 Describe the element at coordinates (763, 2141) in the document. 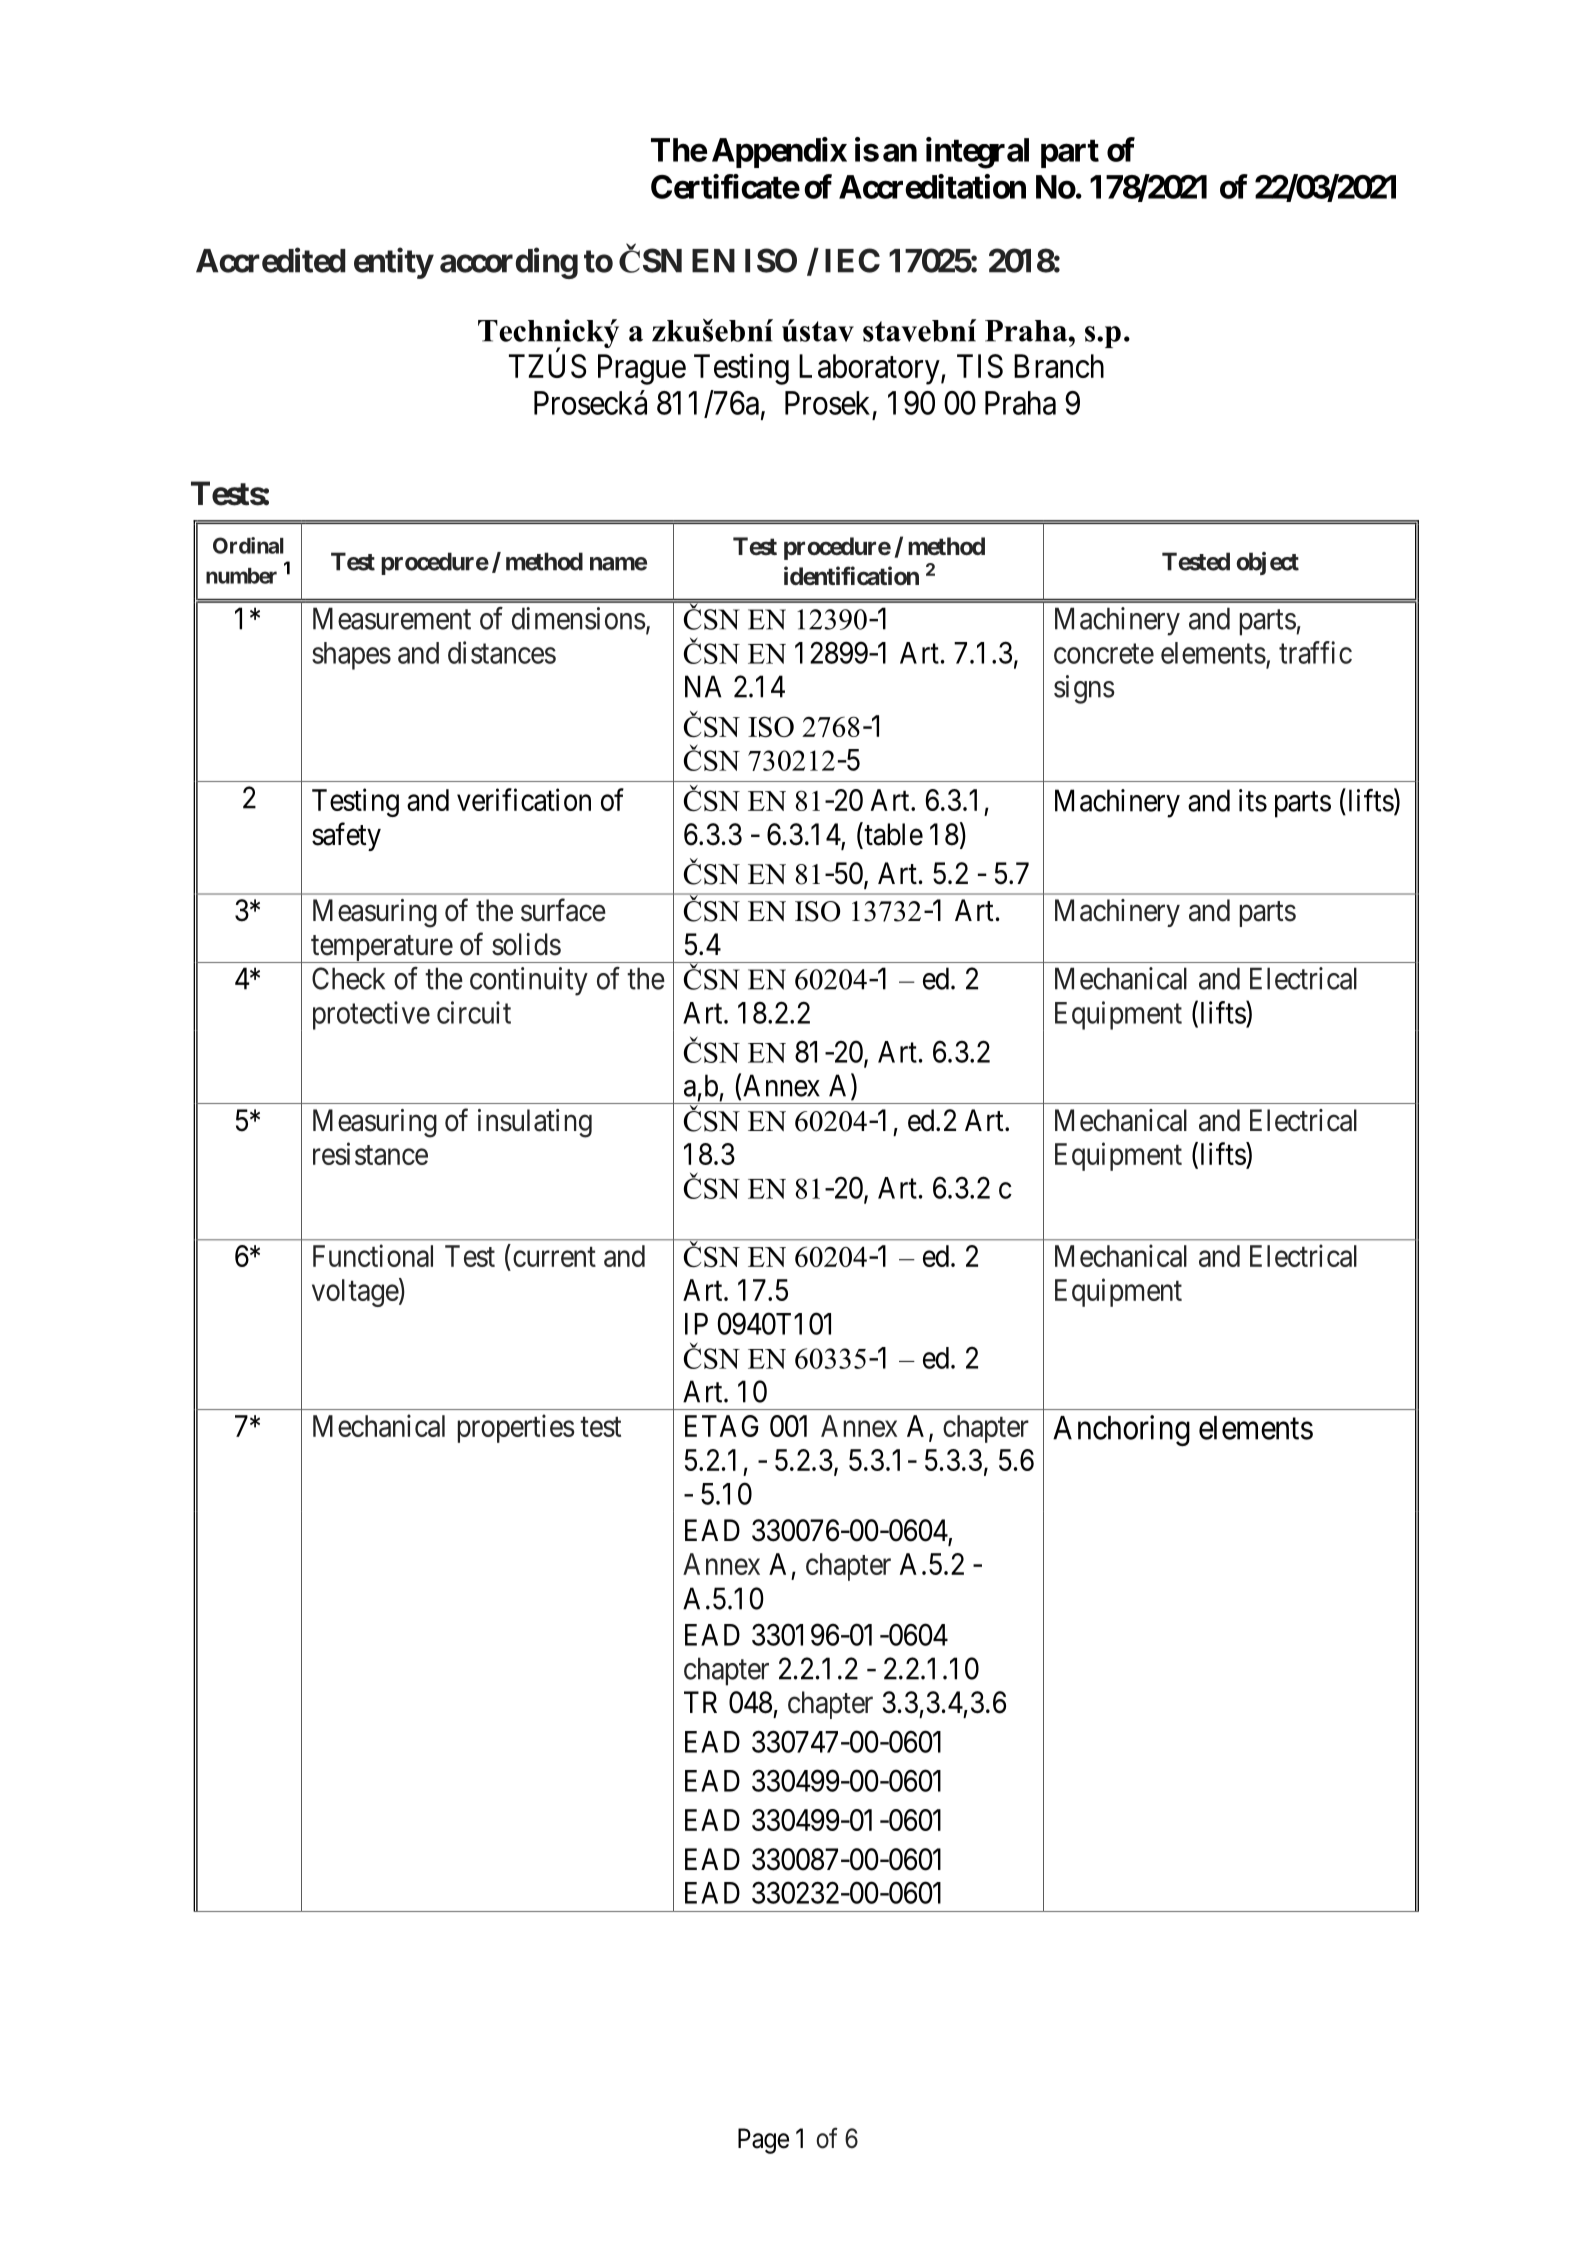

I see `Page` at that location.
